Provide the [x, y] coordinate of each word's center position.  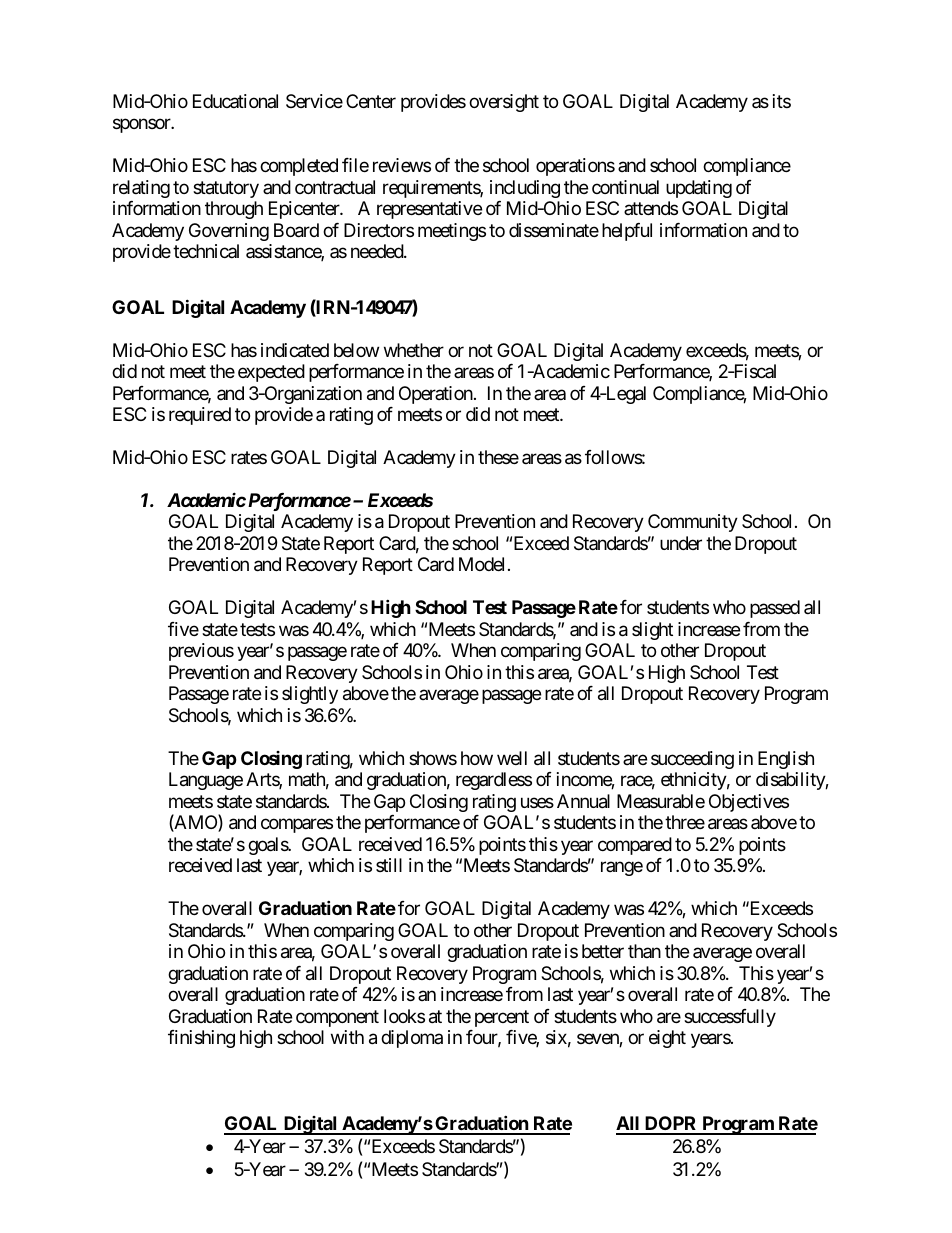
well [512, 758]
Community [693, 523]
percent [502, 1018]
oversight [504, 103]
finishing [201, 1039]
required [200, 416]
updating [699, 189]
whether [414, 350]
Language [206, 781]
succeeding [692, 760]
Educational [235, 101]
